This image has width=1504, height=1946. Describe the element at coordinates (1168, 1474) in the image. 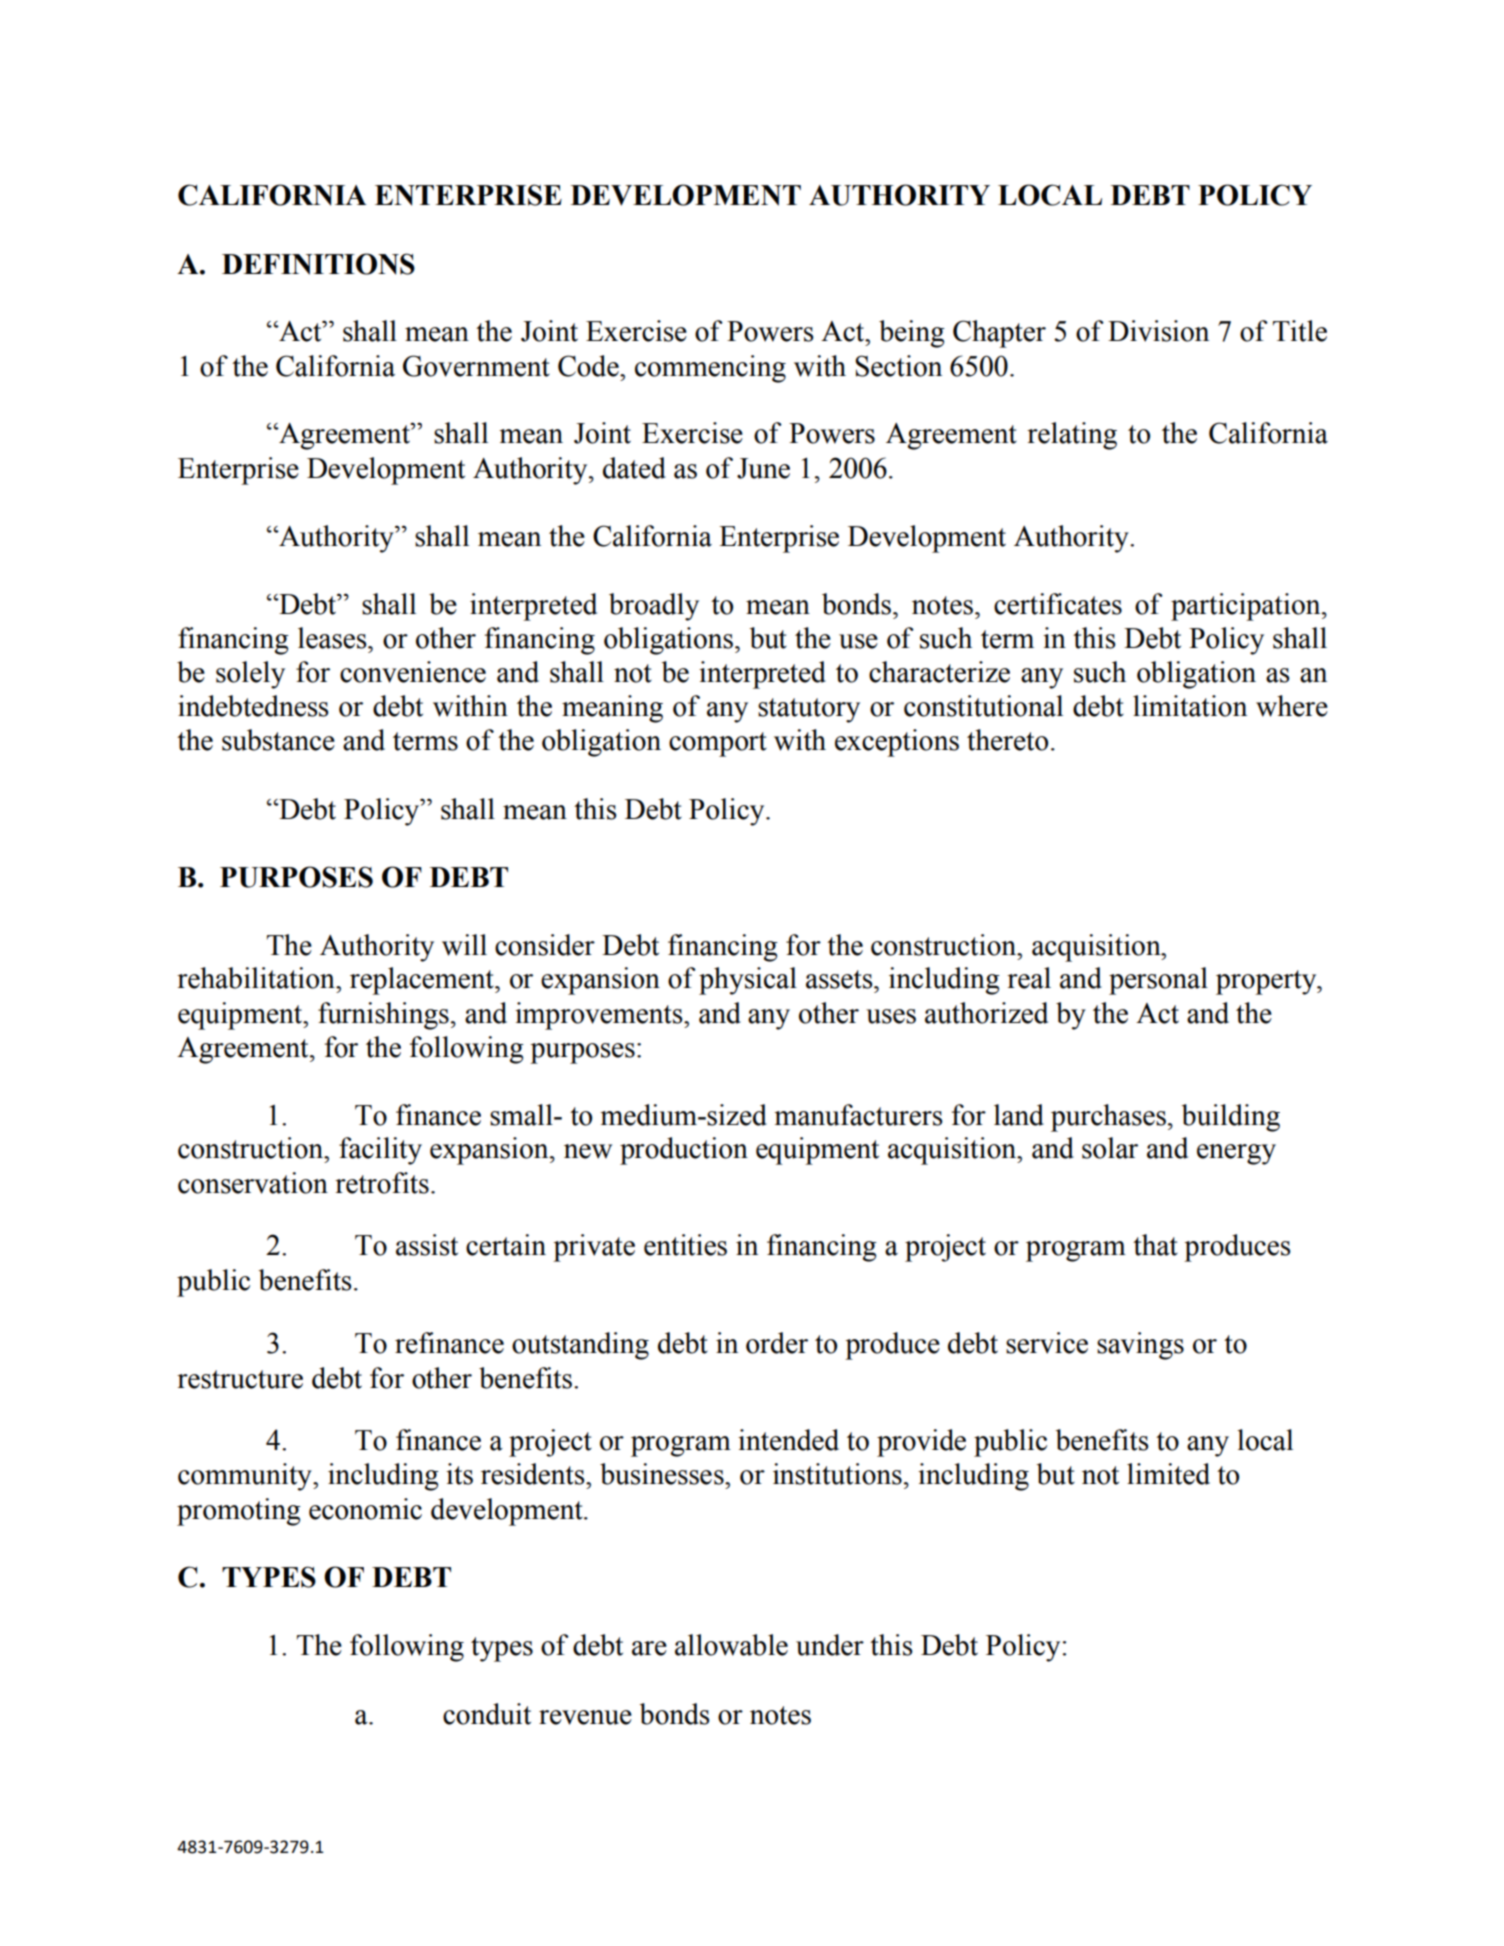

I see `limited` at that location.
